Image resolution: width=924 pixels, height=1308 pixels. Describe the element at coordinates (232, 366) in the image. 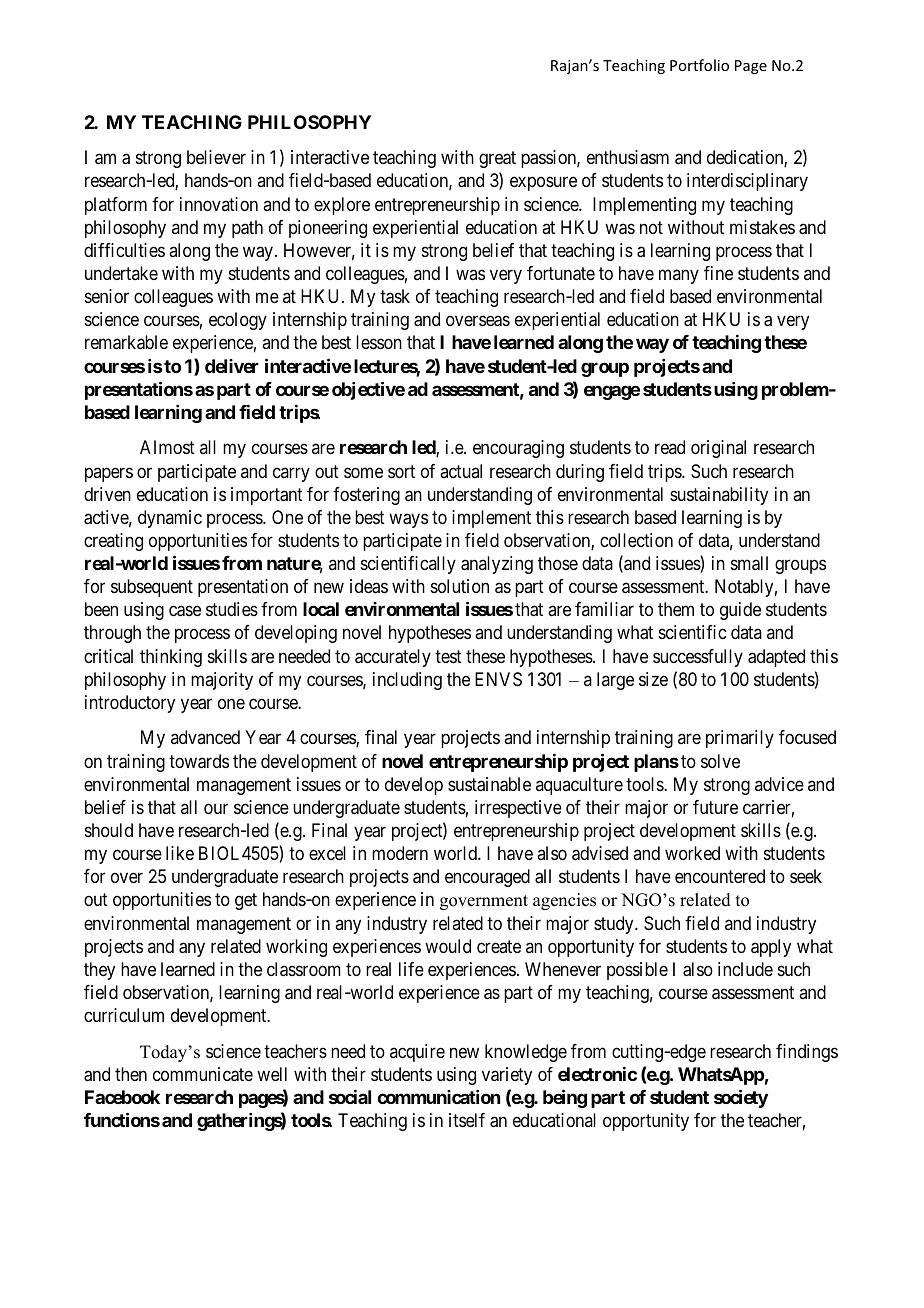

I see `deliver` at that location.
